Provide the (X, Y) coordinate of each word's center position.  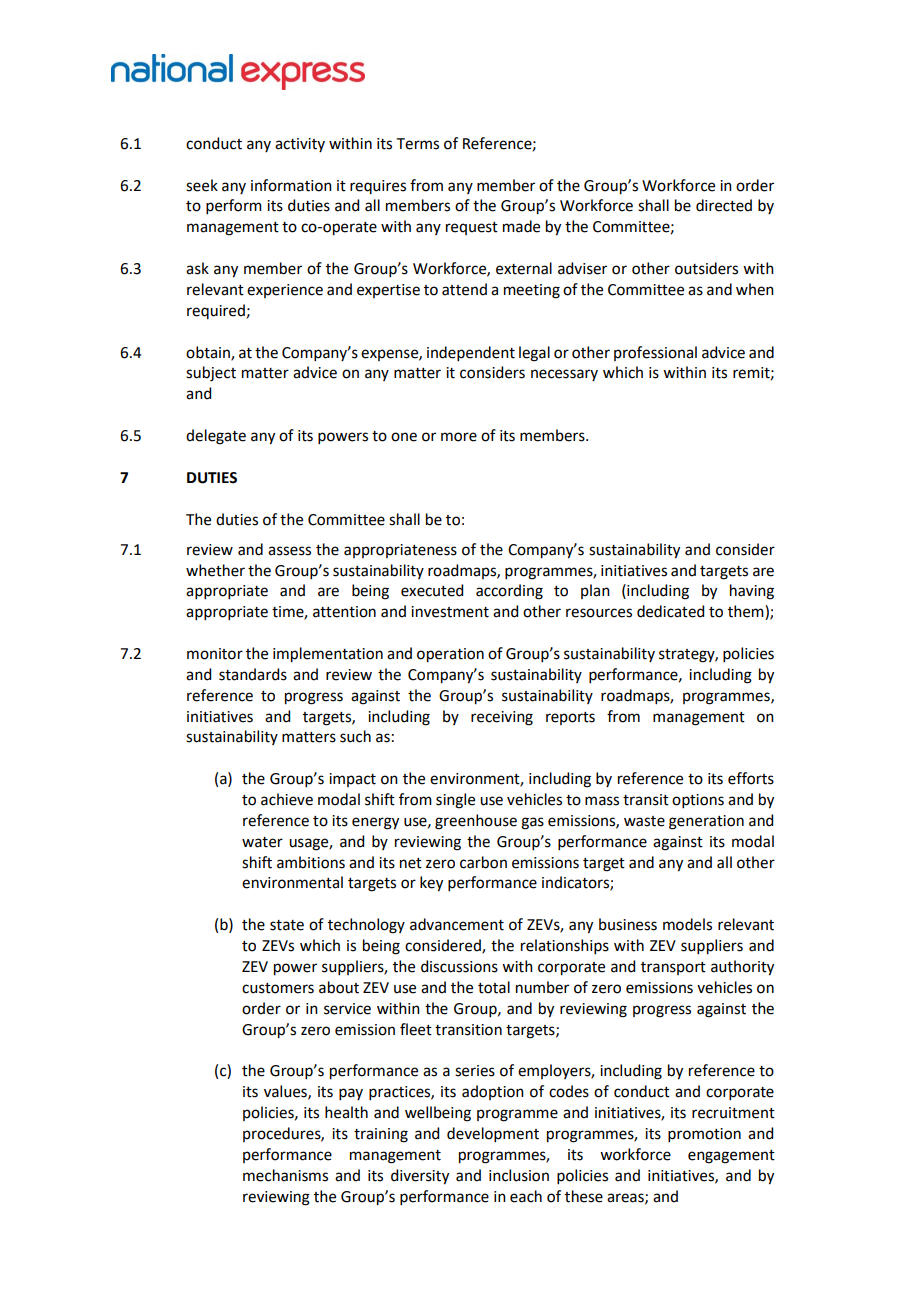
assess (289, 551)
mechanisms (285, 1175)
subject (211, 374)
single (455, 801)
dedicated (670, 611)
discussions (459, 966)
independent (471, 353)
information (291, 185)
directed (724, 205)
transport (673, 968)
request (472, 228)
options (698, 801)
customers (278, 988)
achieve (287, 799)
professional (655, 353)
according (509, 592)
